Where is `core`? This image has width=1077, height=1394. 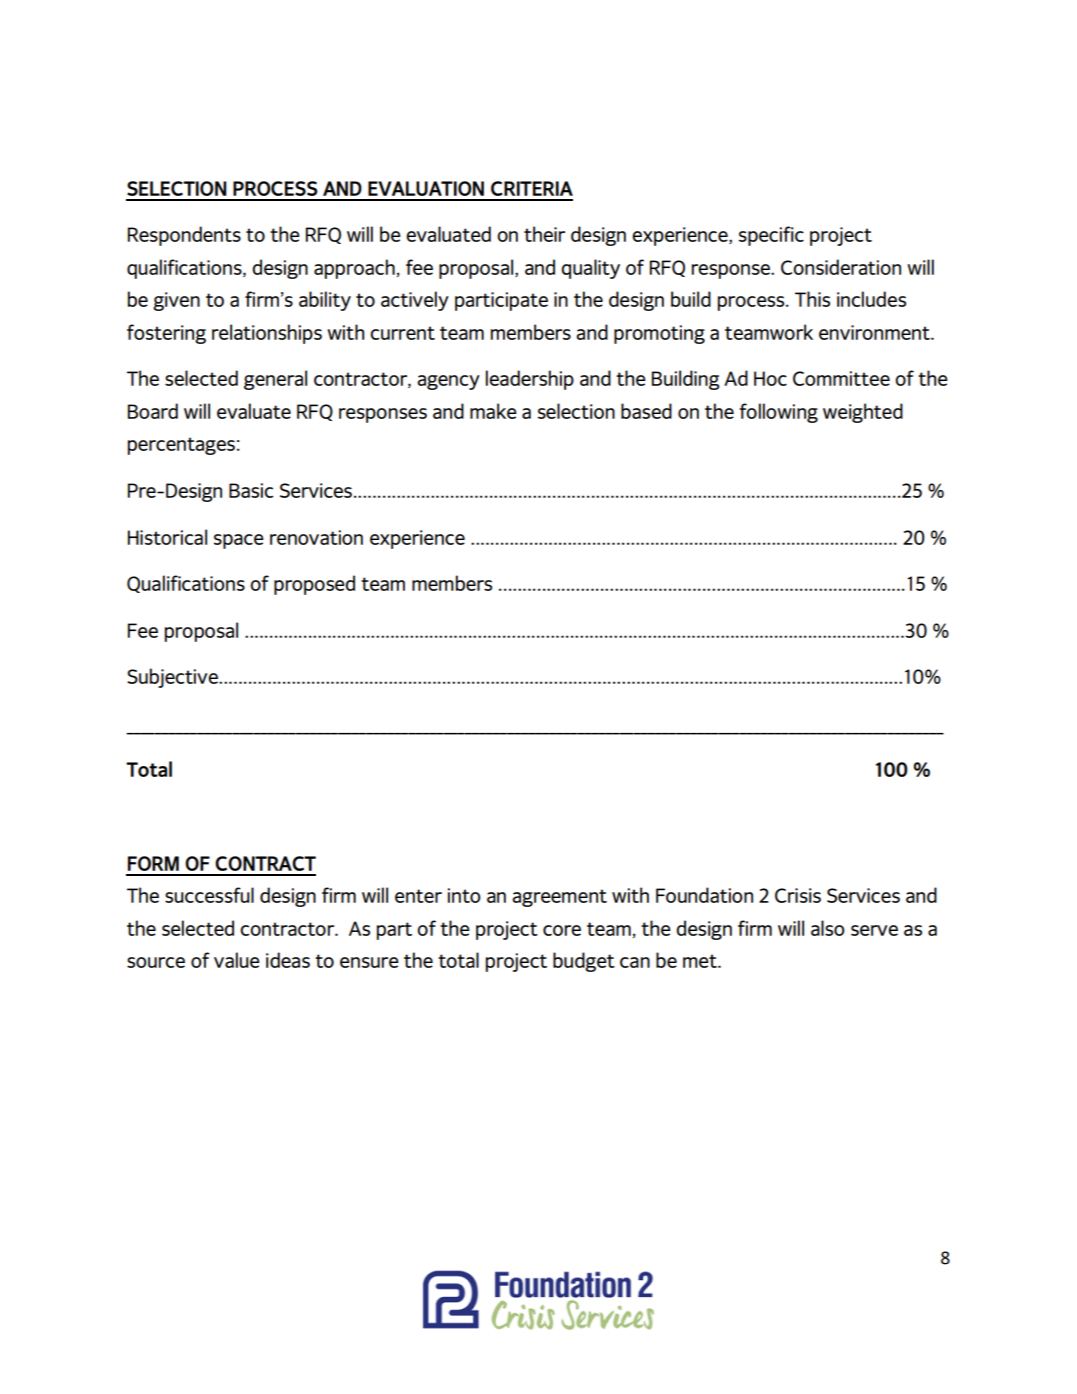
core is located at coordinates (562, 930).
